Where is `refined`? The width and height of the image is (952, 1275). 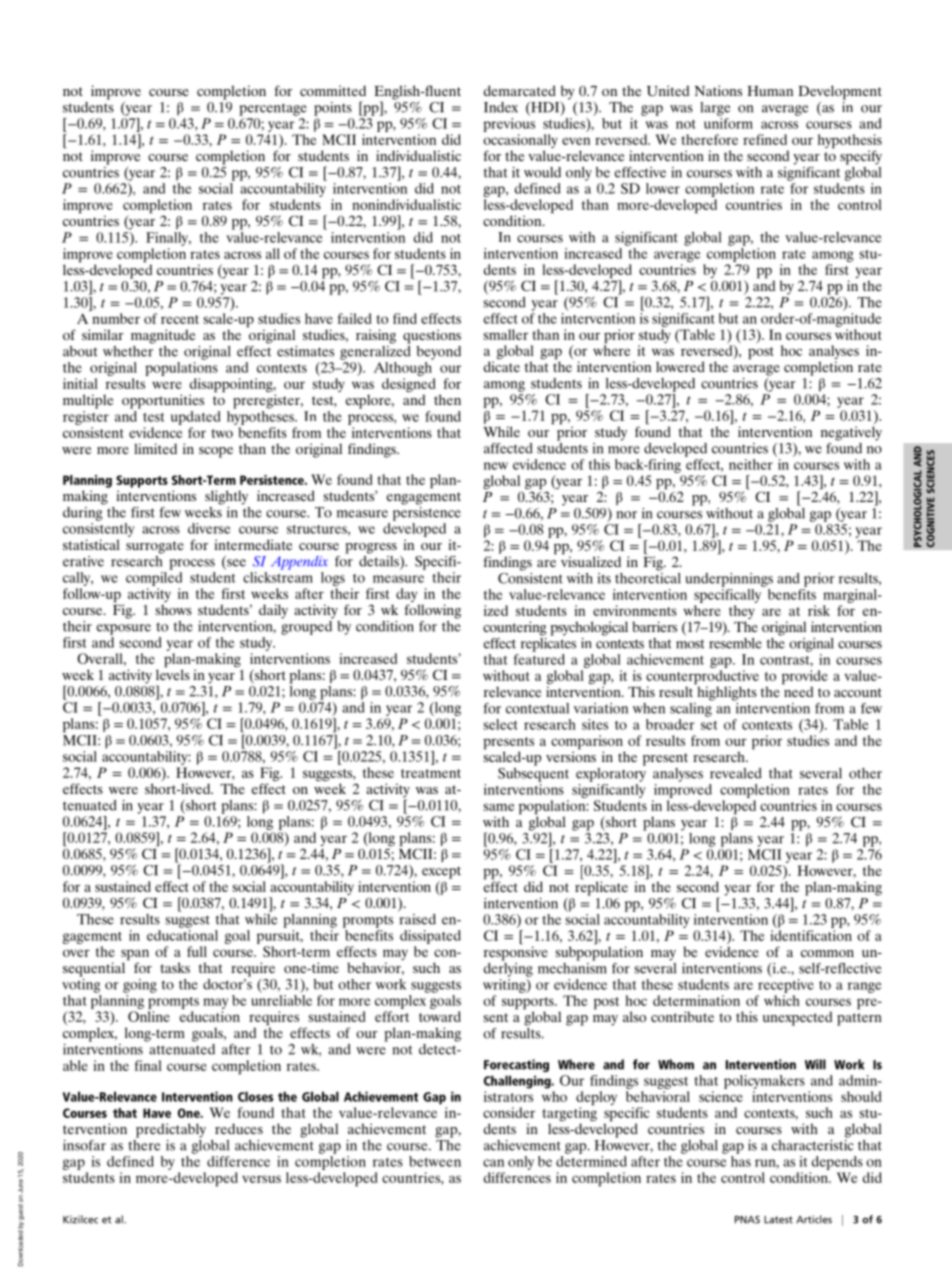 refined is located at coordinates (765, 139).
